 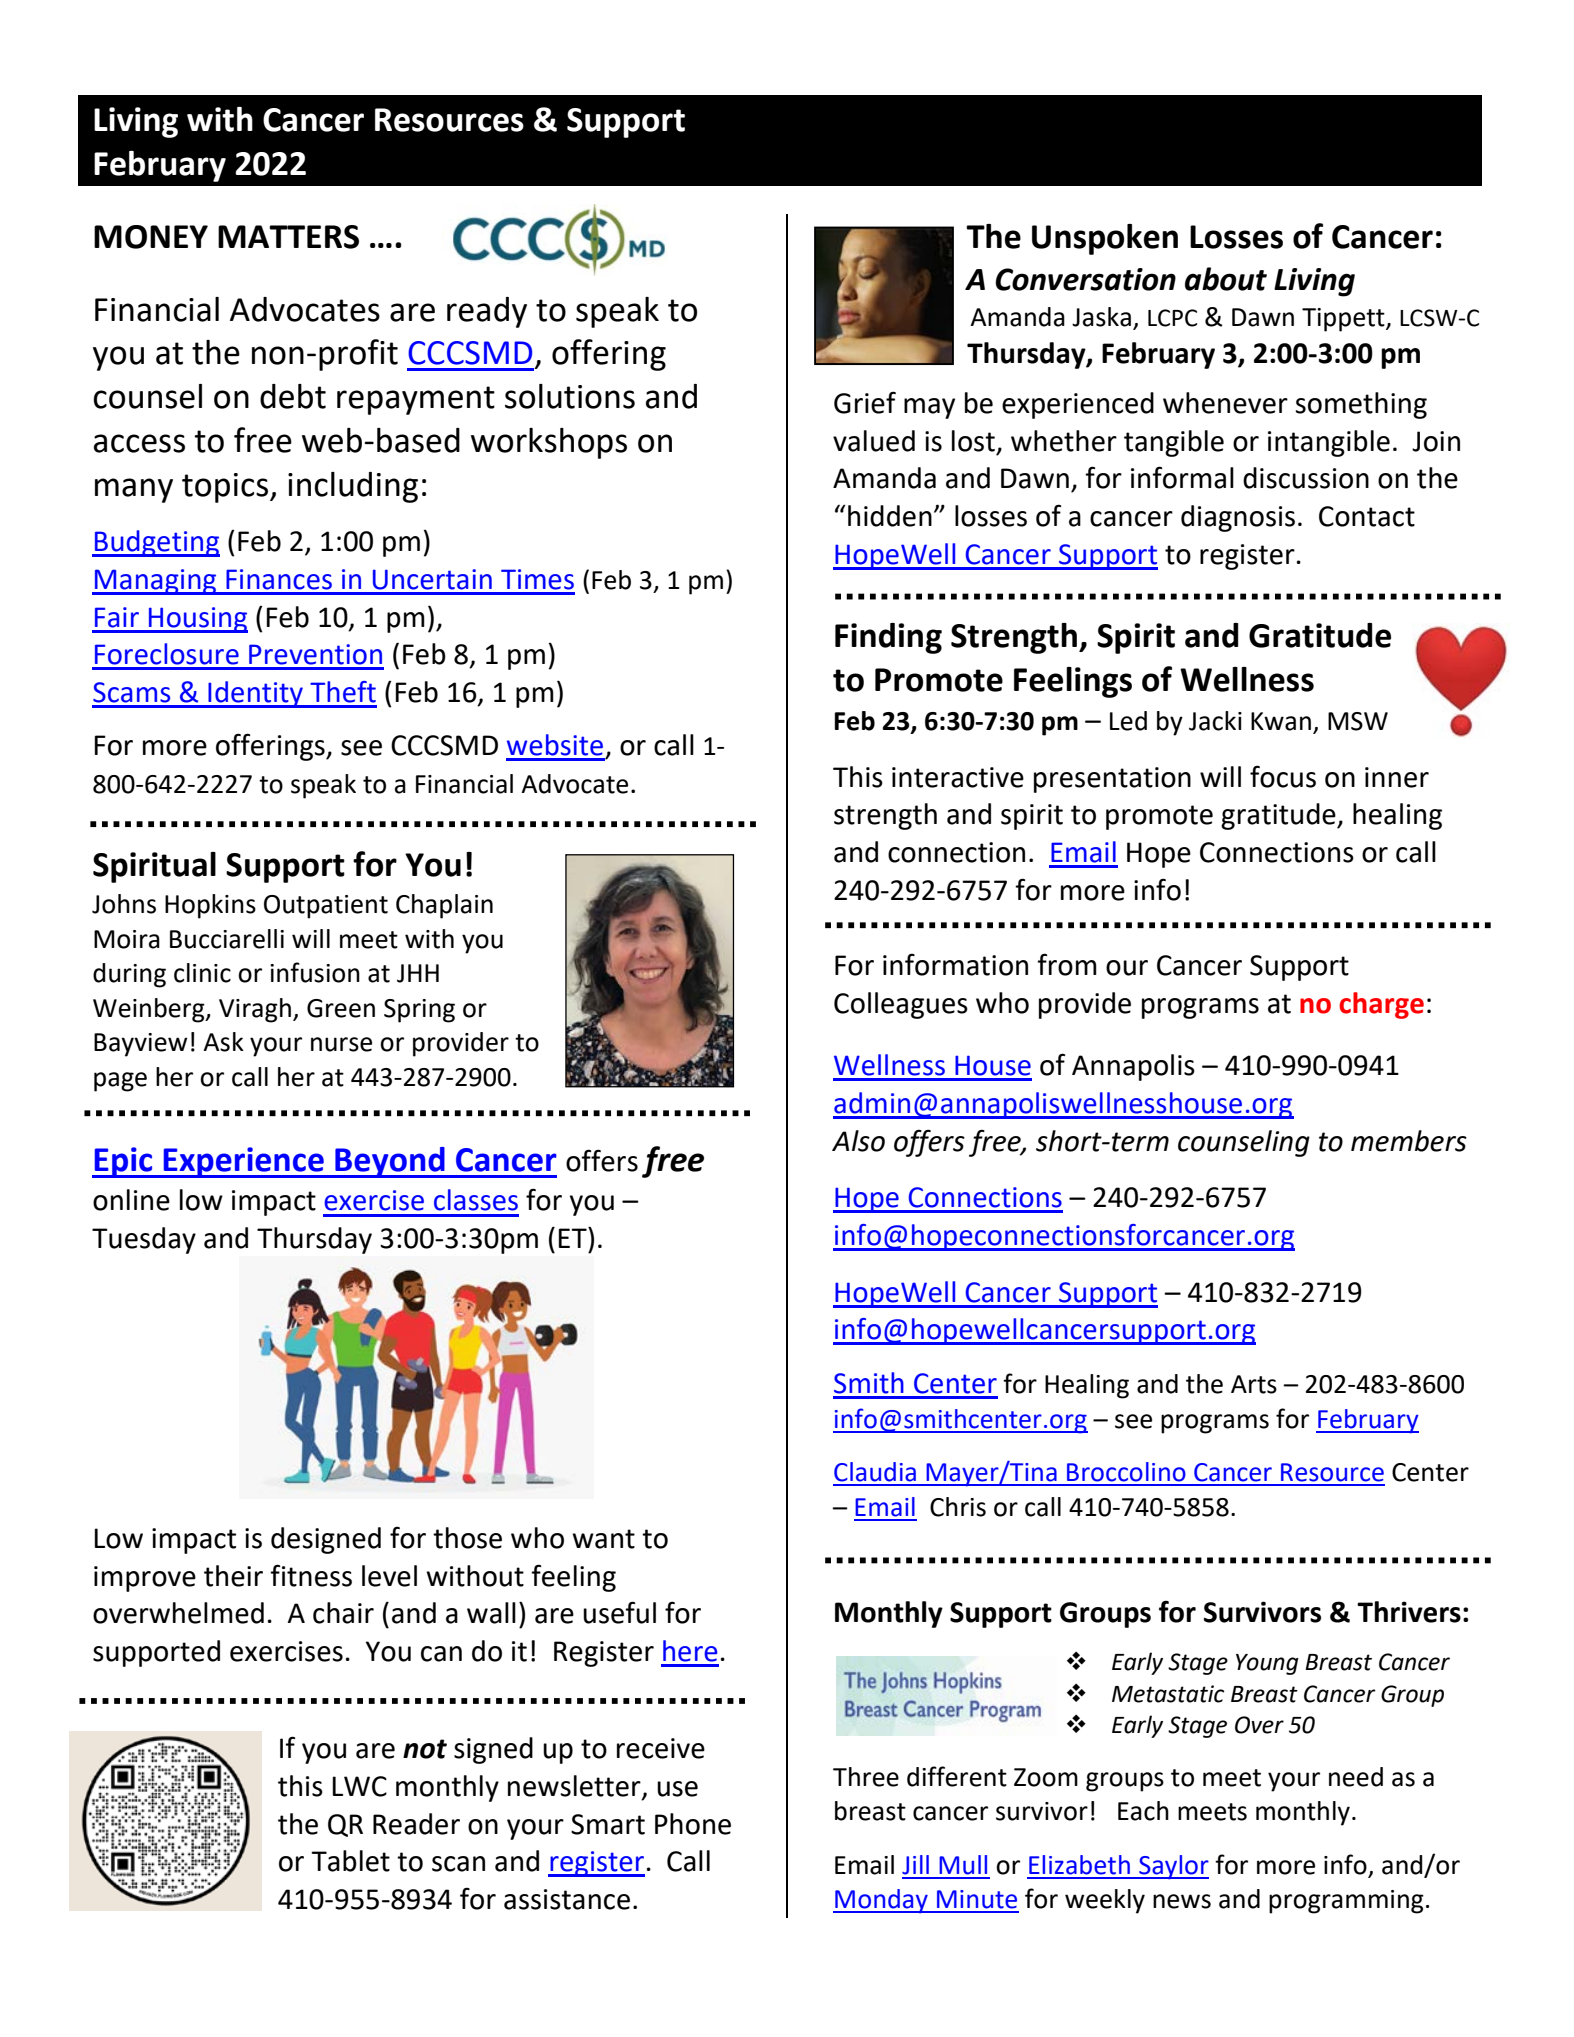 What do you see at coordinates (326, 907) in the document?
I see `Outpatient` at bounding box center [326, 907].
